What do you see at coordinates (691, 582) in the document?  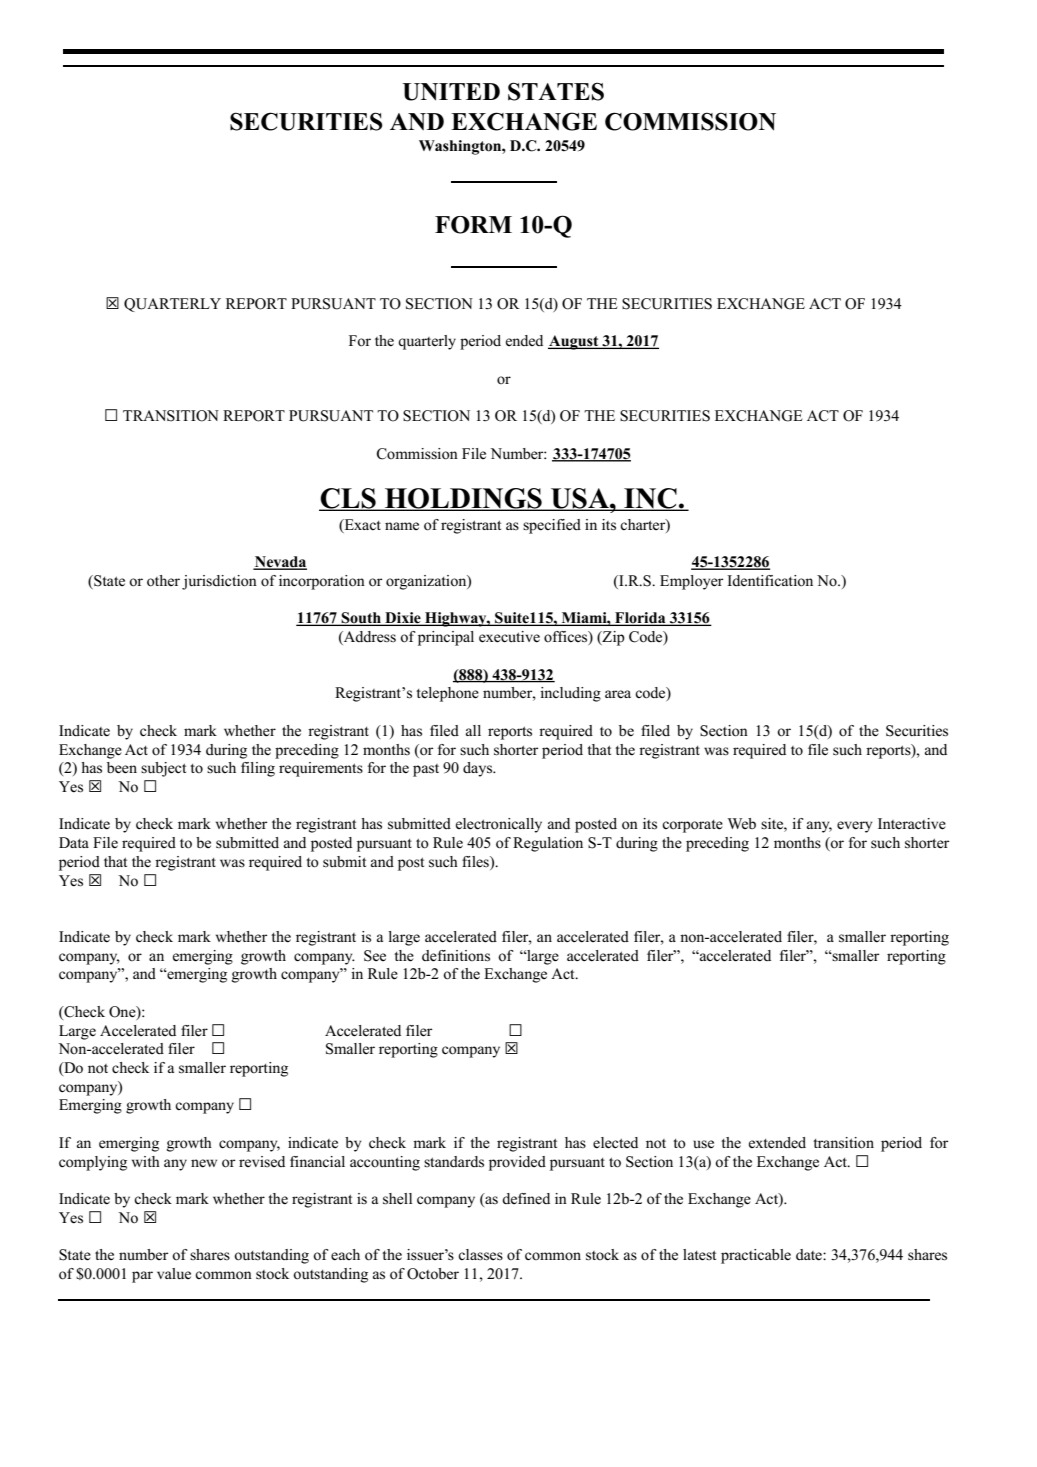 I see `Employer` at bounding box center [691, 582].
